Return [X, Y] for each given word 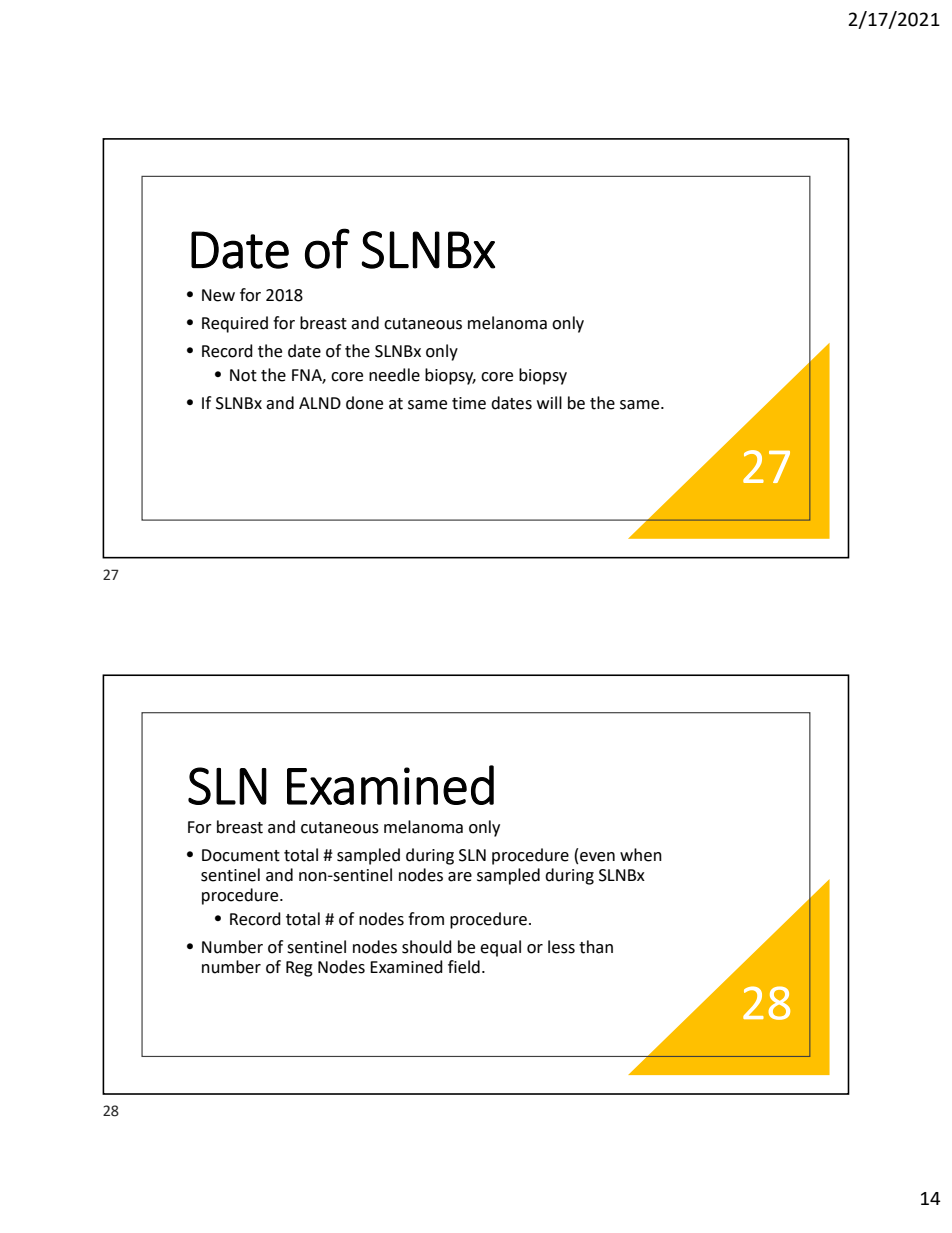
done [364, 403]
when [641, 855]
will [549, 402]
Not [243, 375]
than [596, 947]
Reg [299, 969]
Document [241, 855]
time [469, 403]
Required [235, 324]
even [597, 857]
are [460, 877]
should [427, 947]
